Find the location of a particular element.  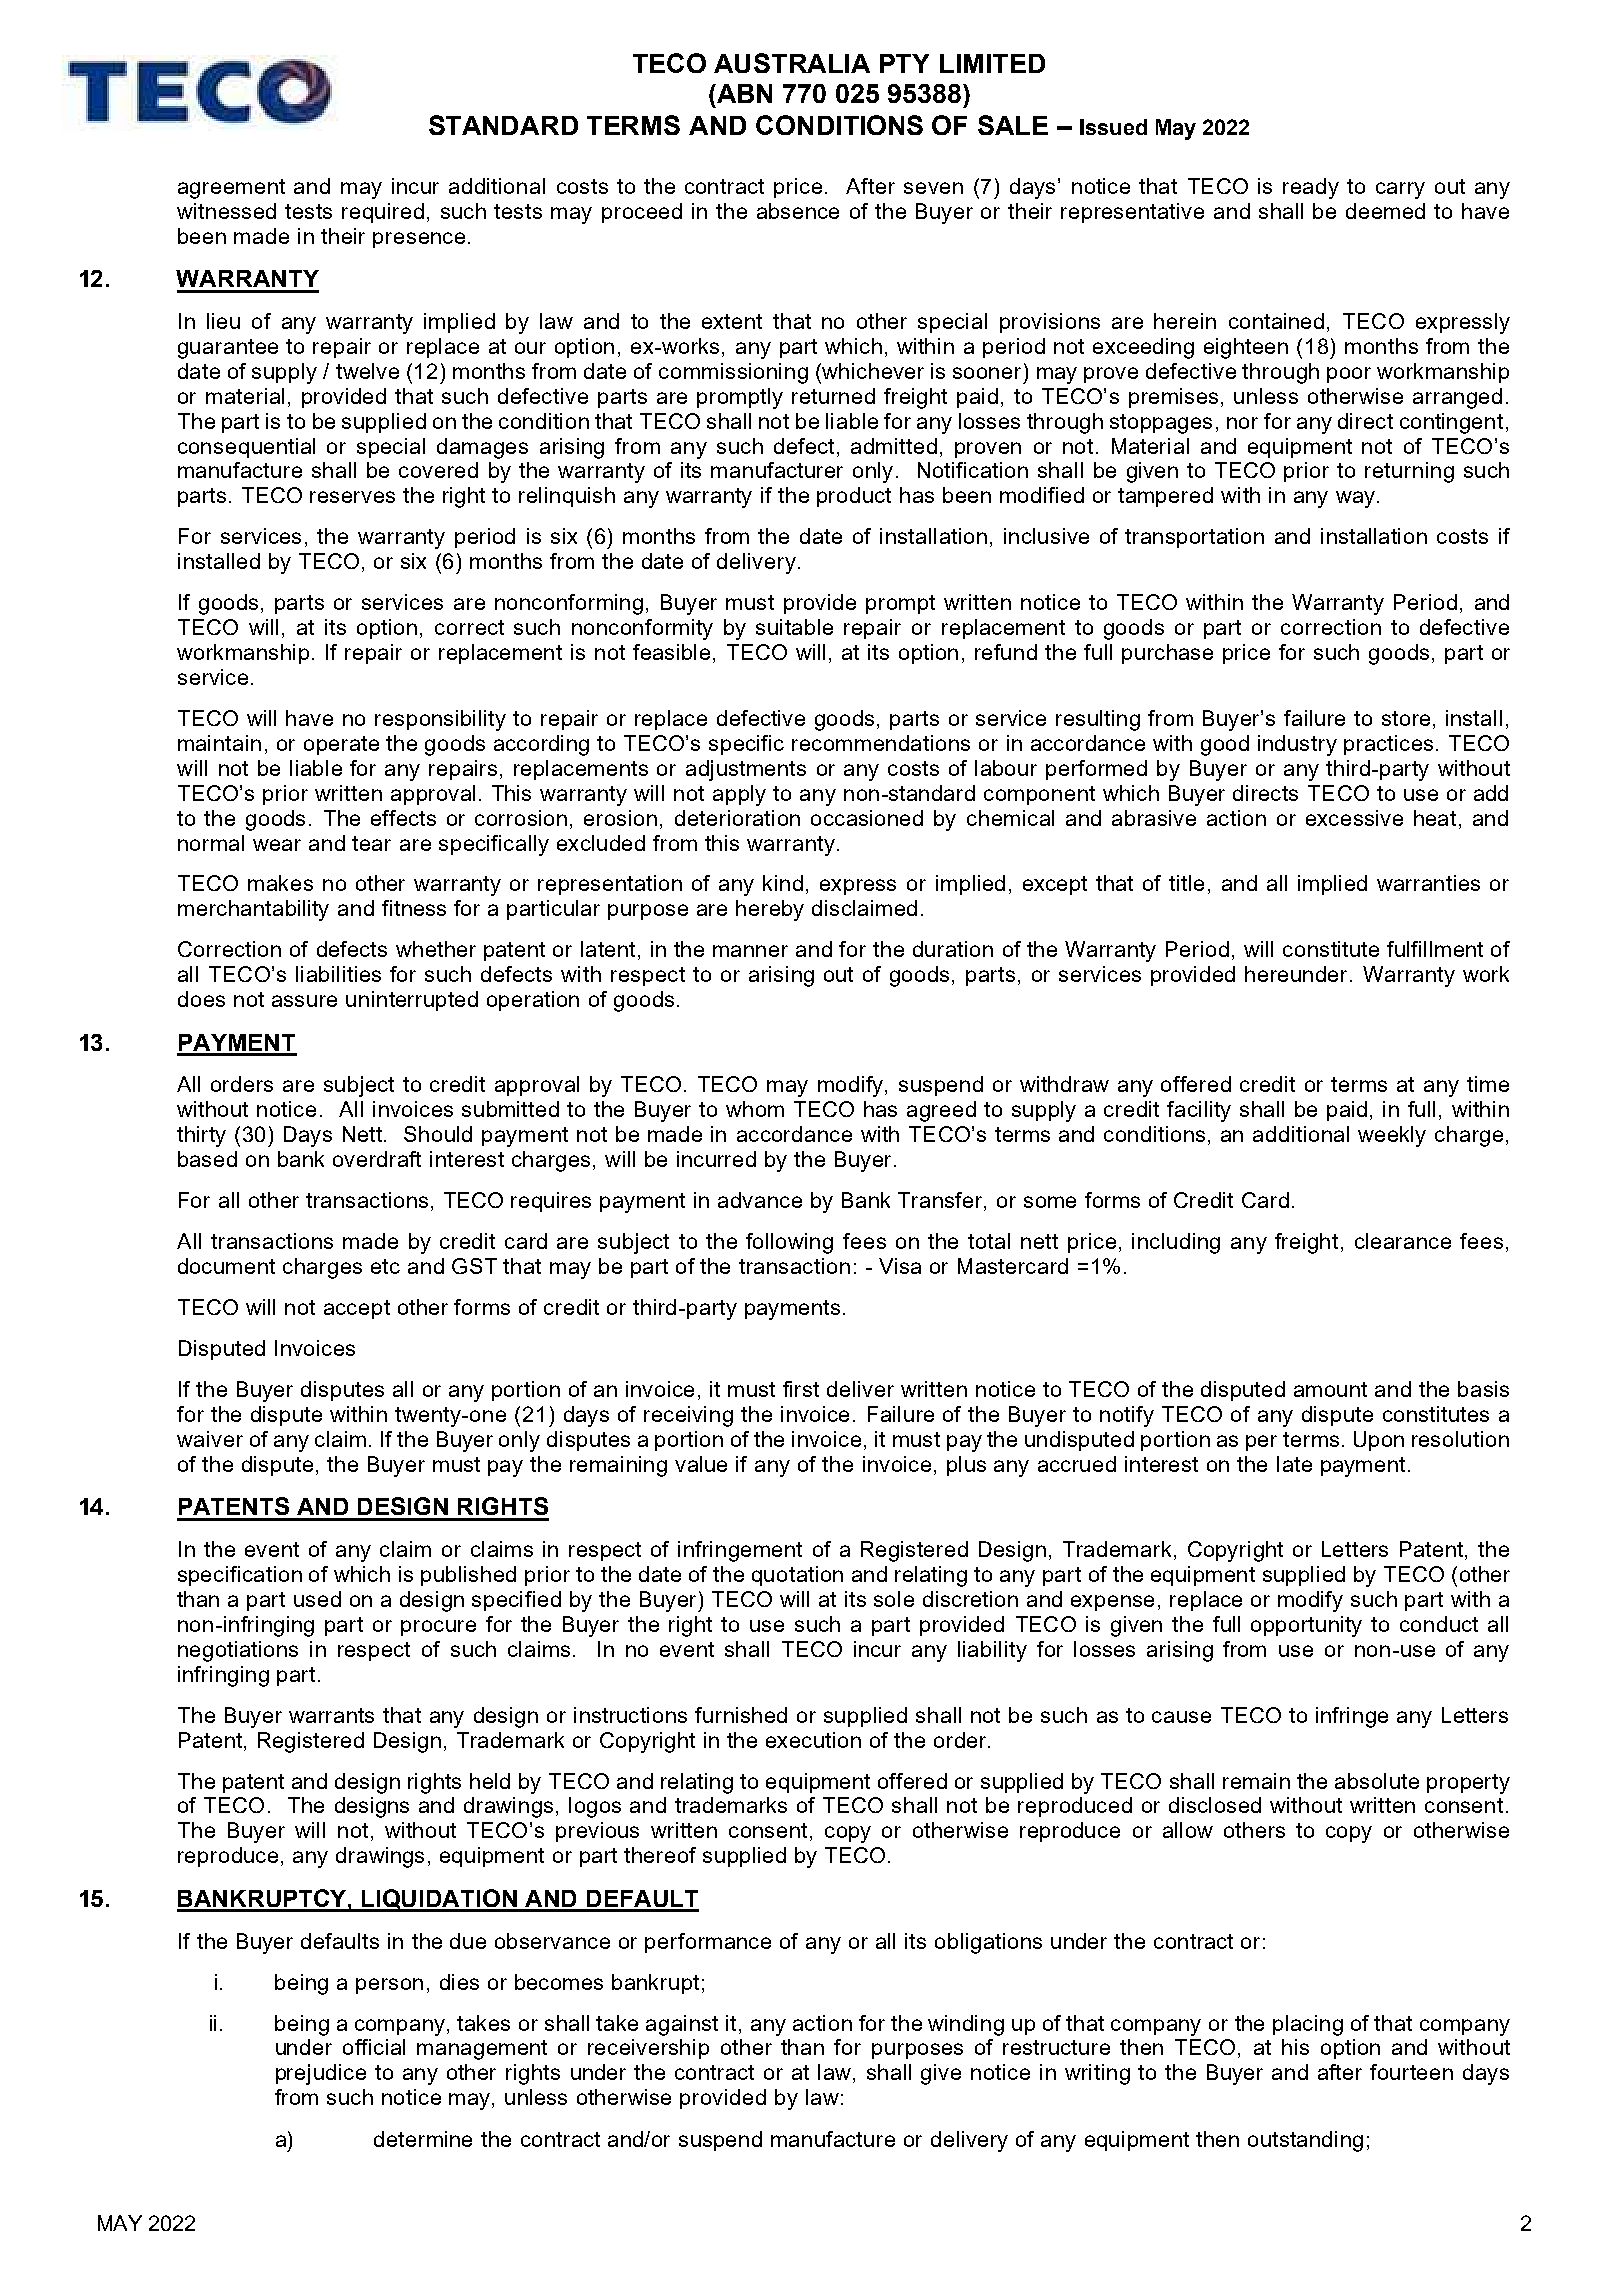

sole is located at coordinates (894, 1599).
